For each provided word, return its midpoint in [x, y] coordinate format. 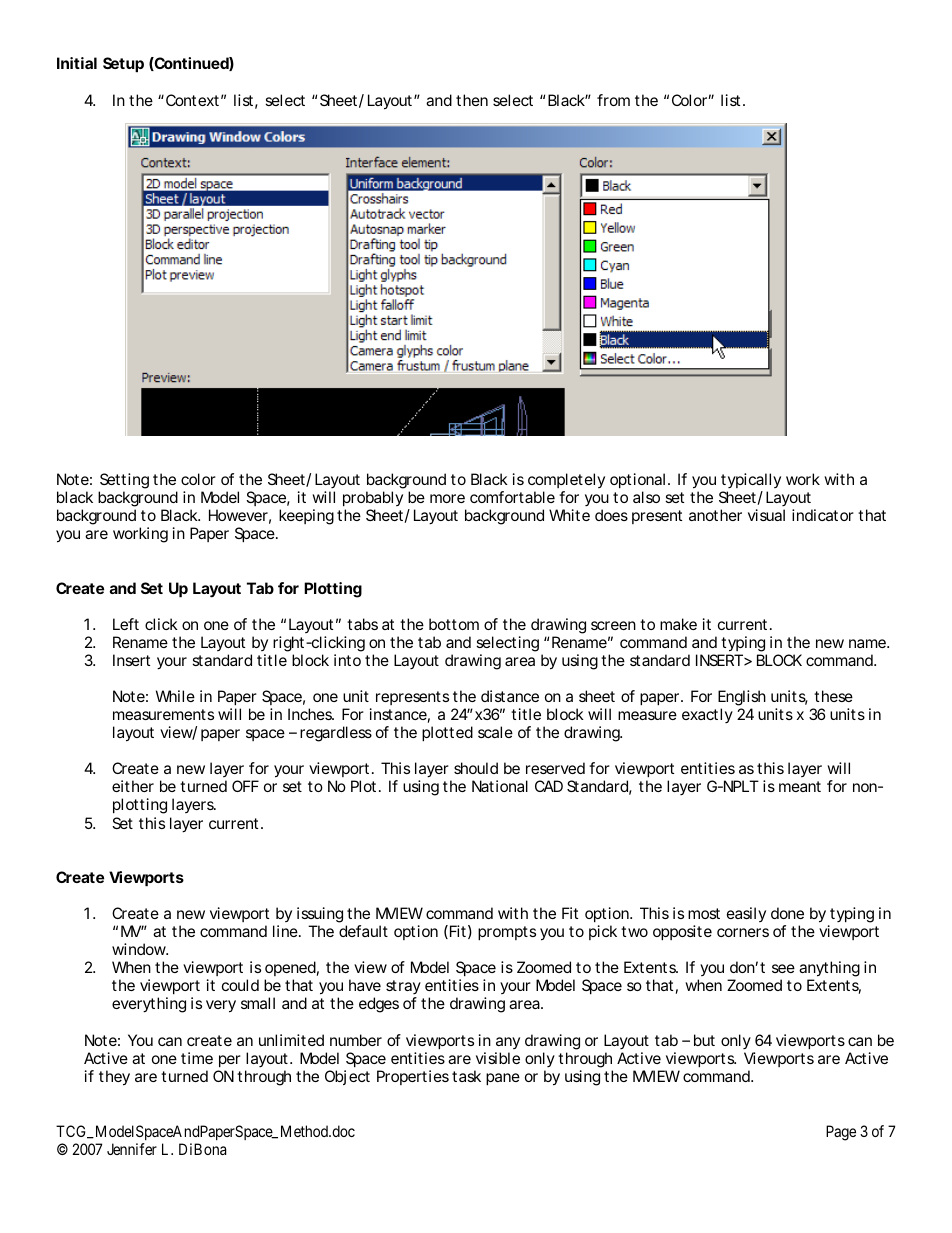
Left [126, 624]
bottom [454, 624]
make [678, 624]
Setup [123, 64]
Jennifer [132, 1149]
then [472, 100]
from [613, 100]
